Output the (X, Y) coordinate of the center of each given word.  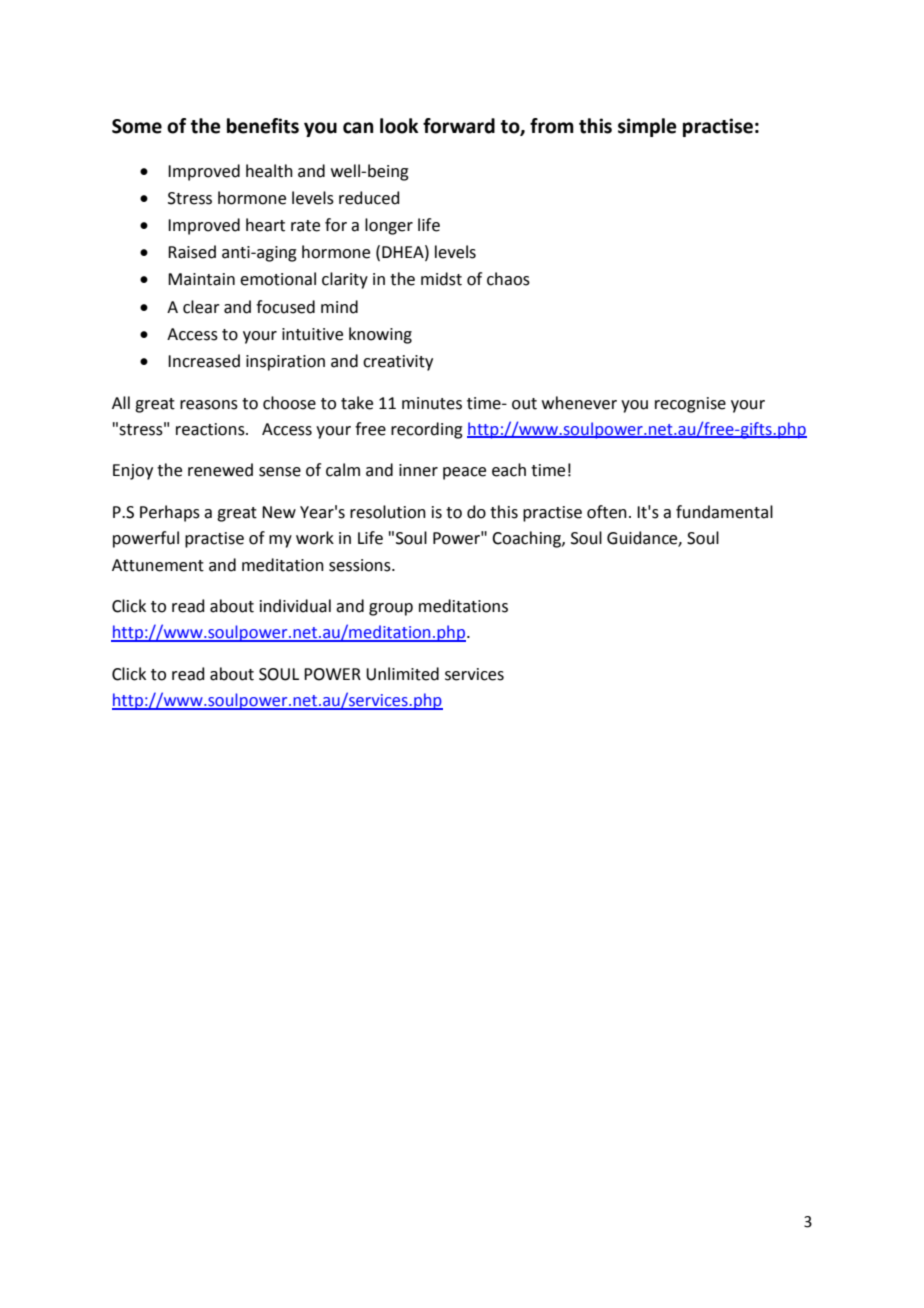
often (607, 512)
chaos (508, 279)
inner (418, 470)
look (399, 126)
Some (137, 126)
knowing (380, 335)
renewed (220, 470)
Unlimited (402, 674)
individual (295, 606)
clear (201, 307)
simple (647, 127)
